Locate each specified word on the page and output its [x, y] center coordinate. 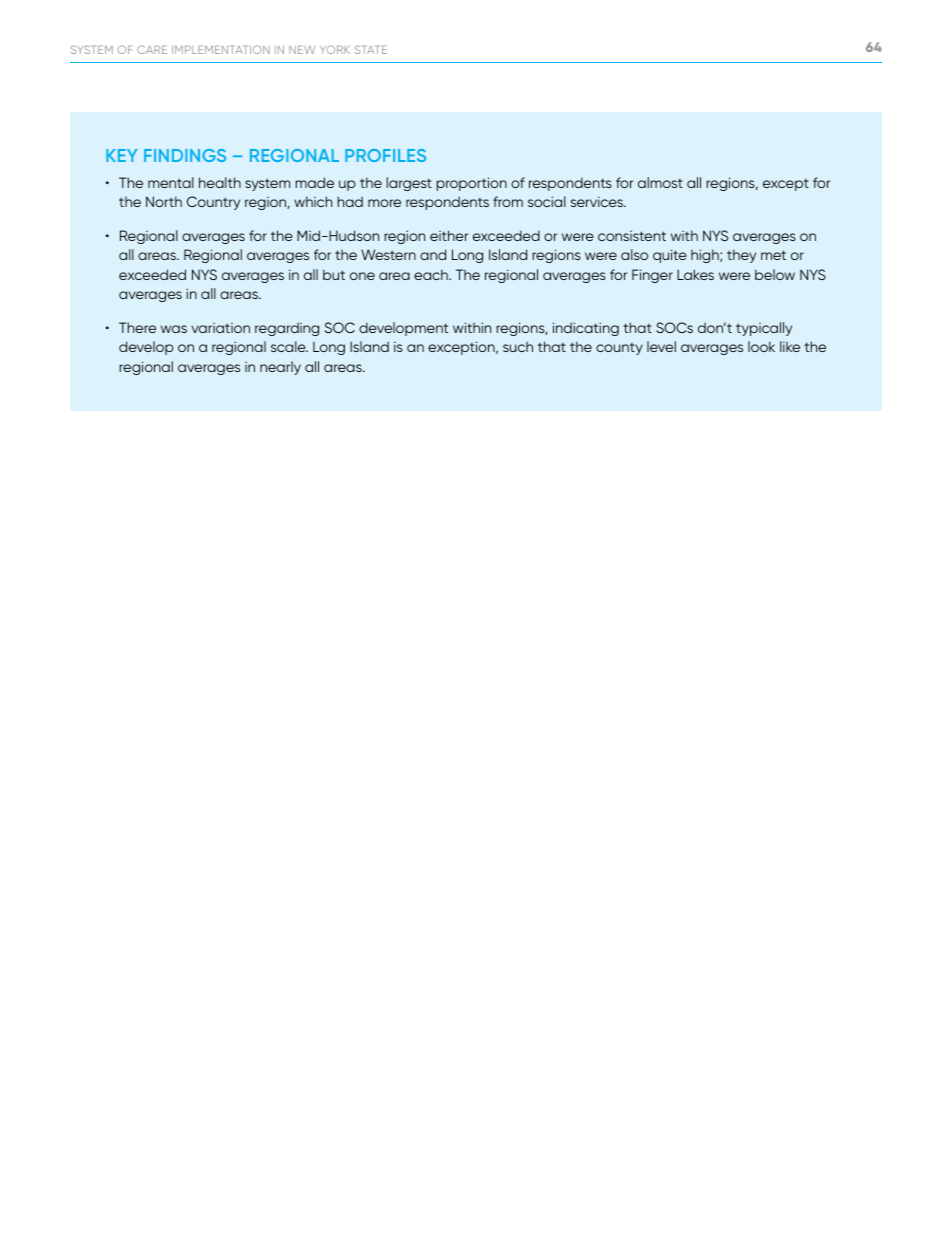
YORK [335, 49]
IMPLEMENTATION [221, 49]
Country [213, 203]
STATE [371, 49]
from [508, 201]
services [598, 201]
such [518, 347]
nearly [280, 368]
